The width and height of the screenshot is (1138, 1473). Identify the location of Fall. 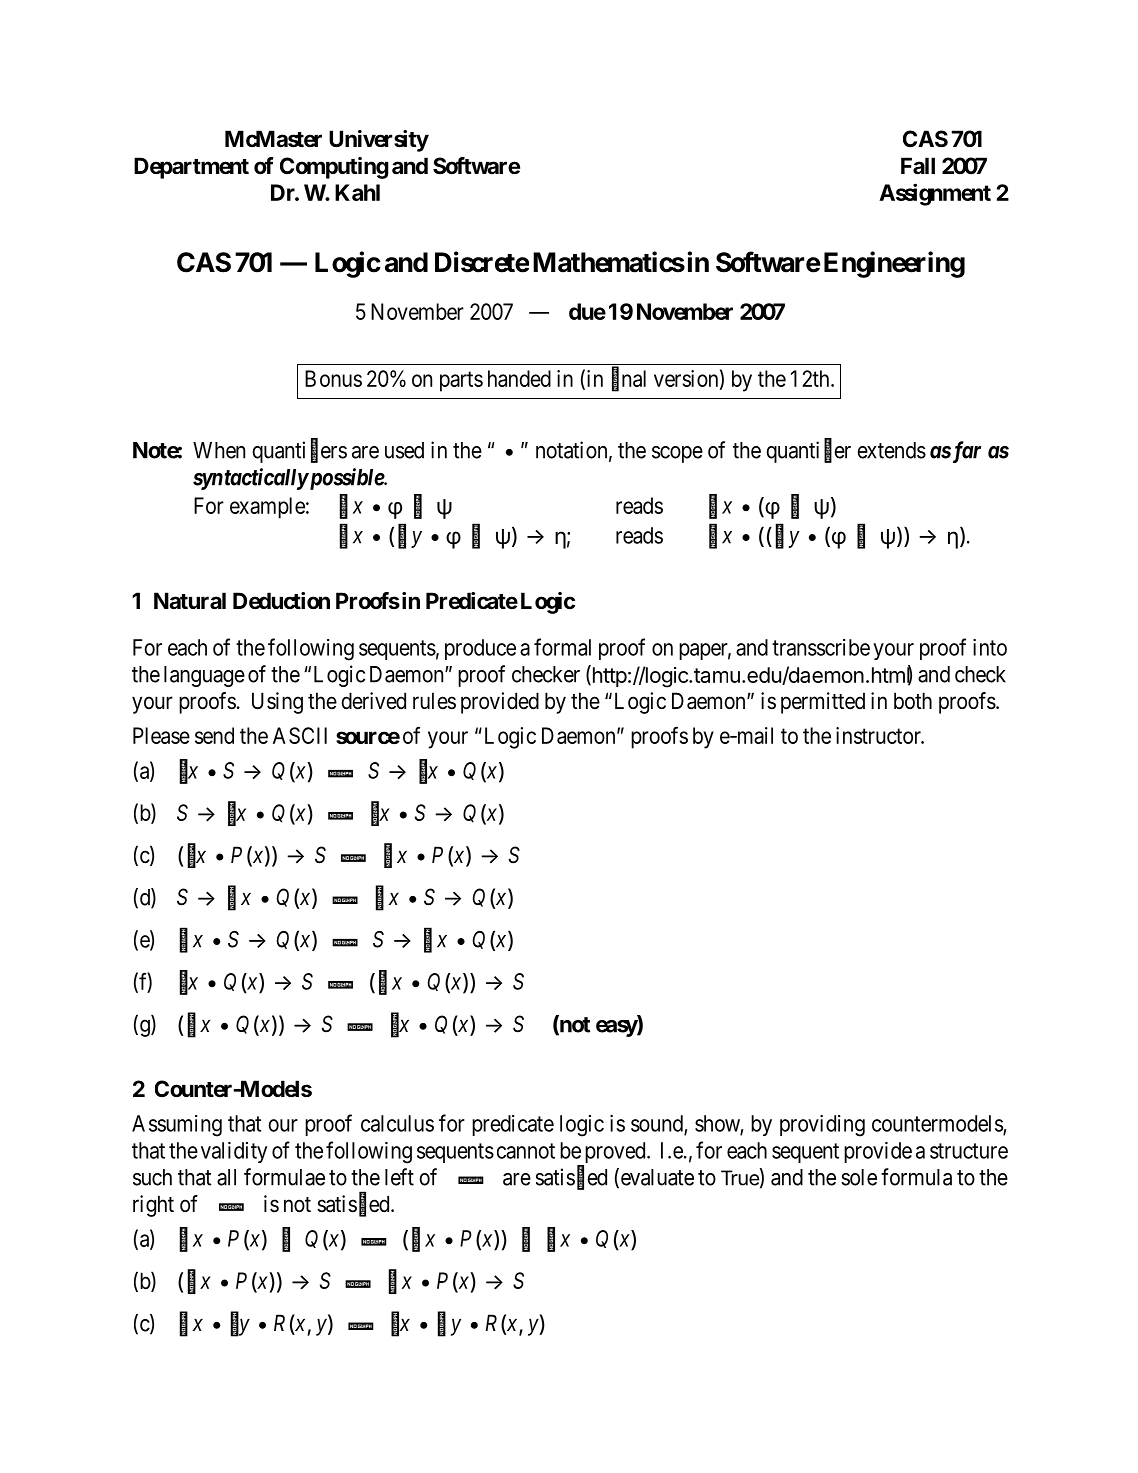
(918, 166).
